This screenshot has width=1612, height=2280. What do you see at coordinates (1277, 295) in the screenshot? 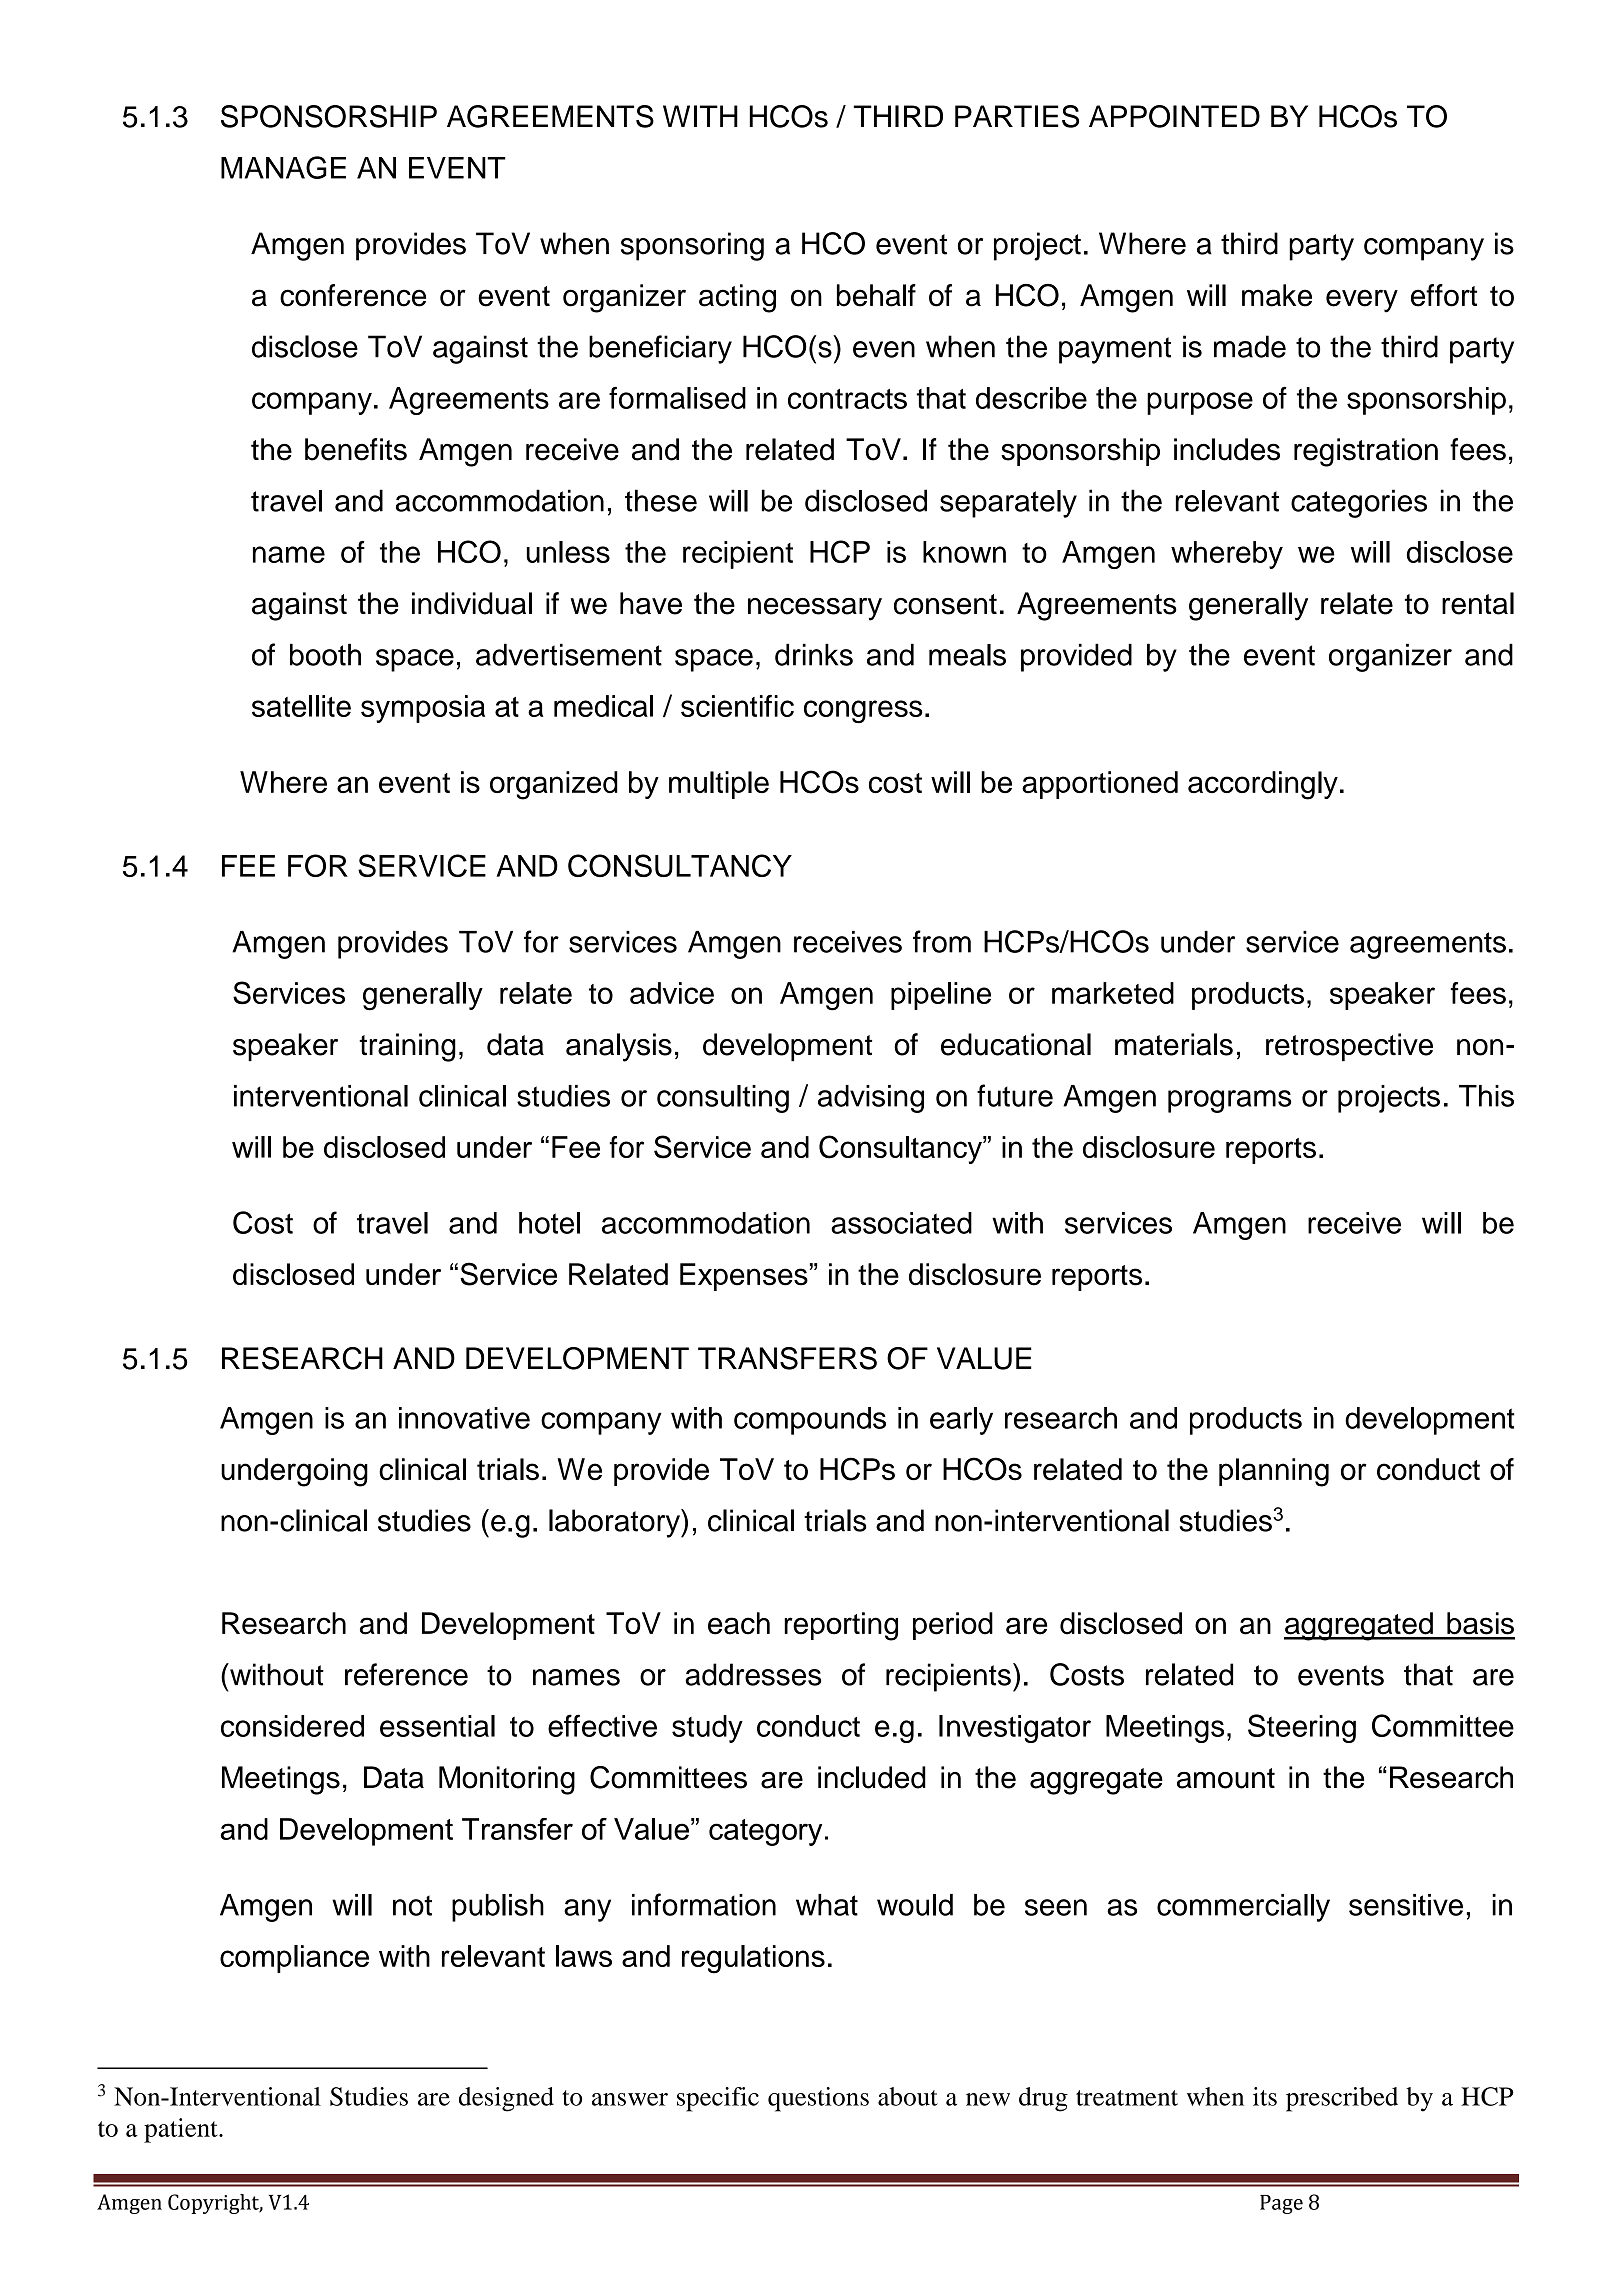
I see `make` at bounding box center [1277, 295].
